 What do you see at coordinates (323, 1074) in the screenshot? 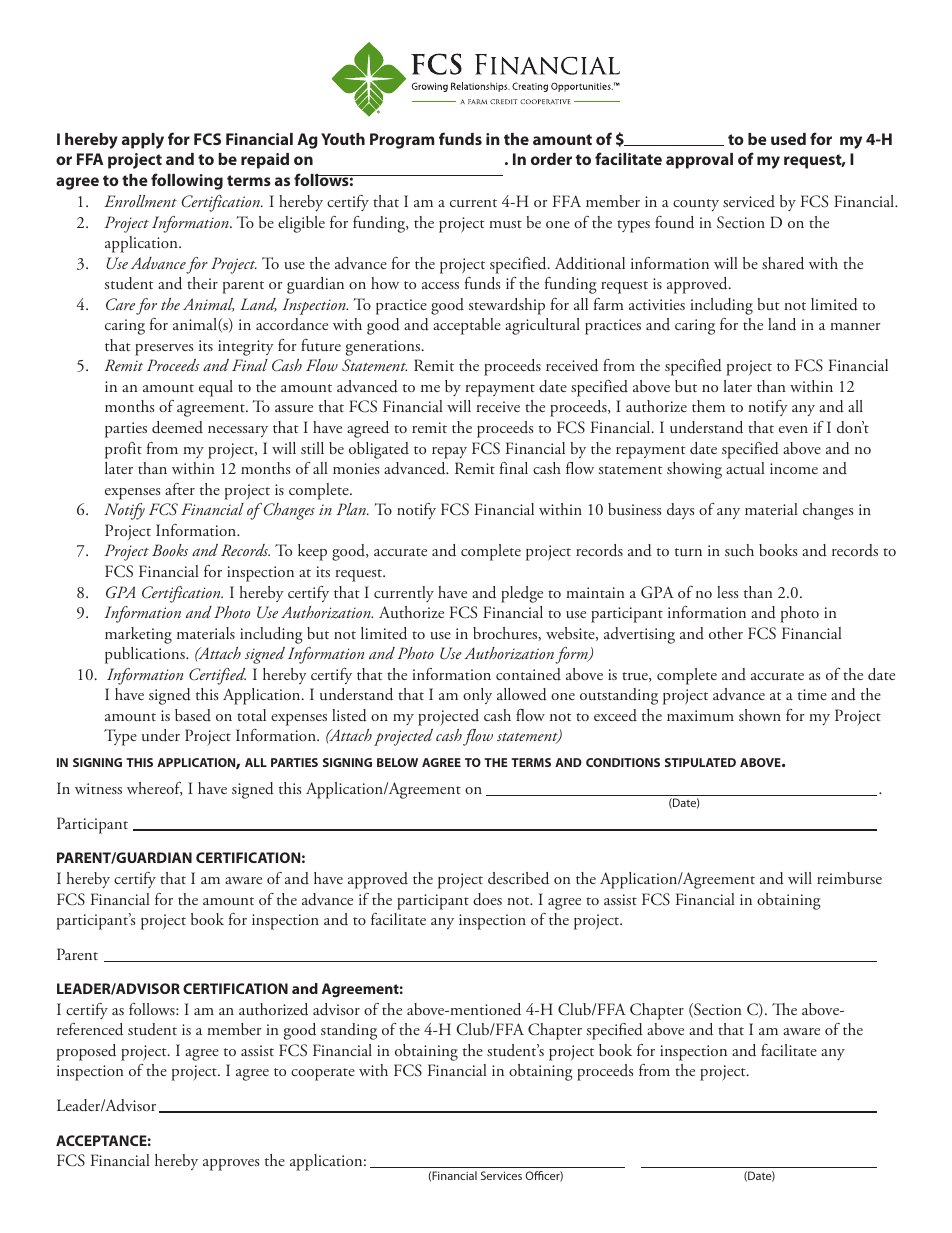
I see `cooperate` at bounding box center [323, 1074].
